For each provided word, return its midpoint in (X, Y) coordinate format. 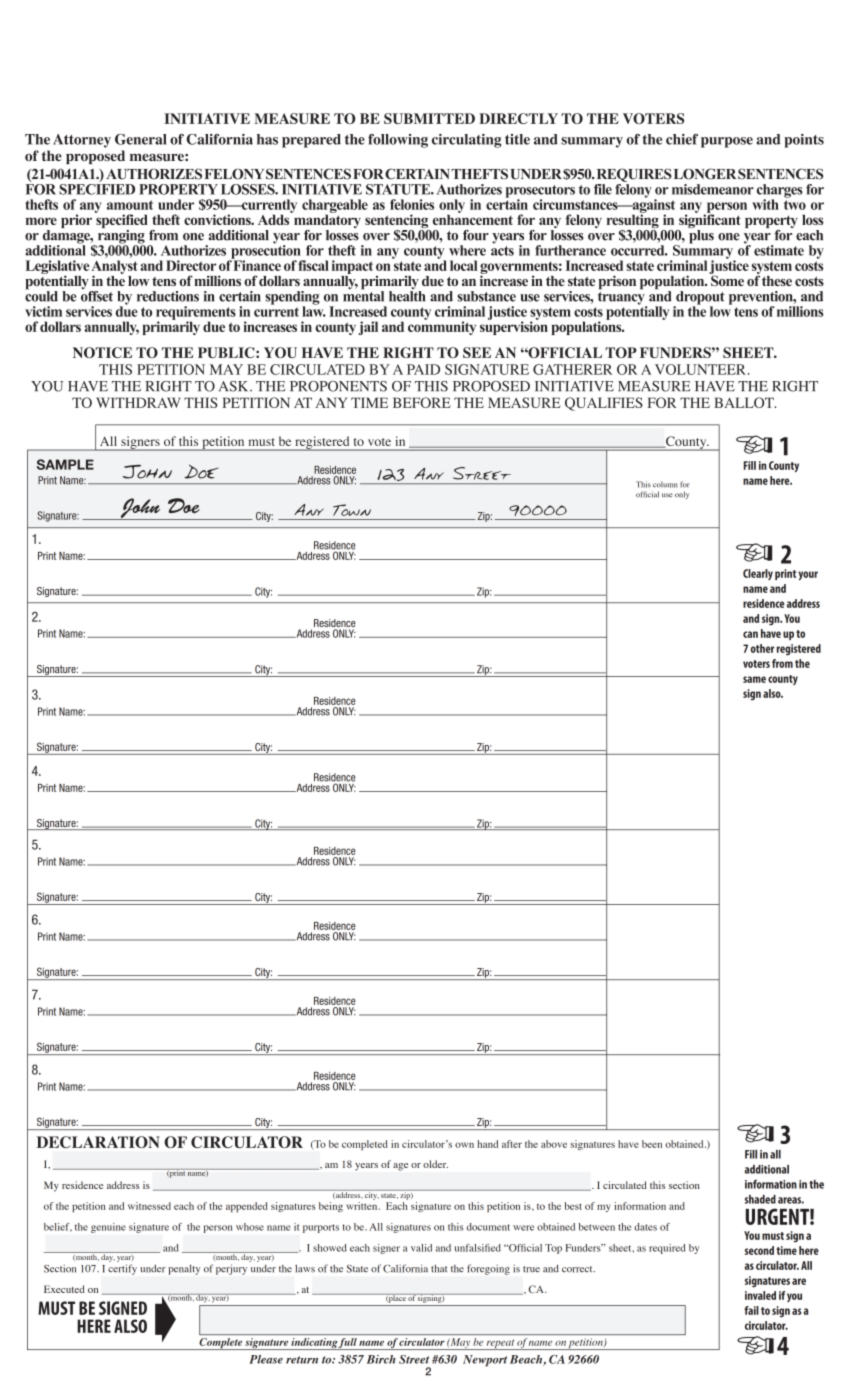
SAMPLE (65, 464)
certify (122, 1269)
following (398, 141)
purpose (727, 142)
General (141, 139)
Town (352, 510)
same (754, 679)
